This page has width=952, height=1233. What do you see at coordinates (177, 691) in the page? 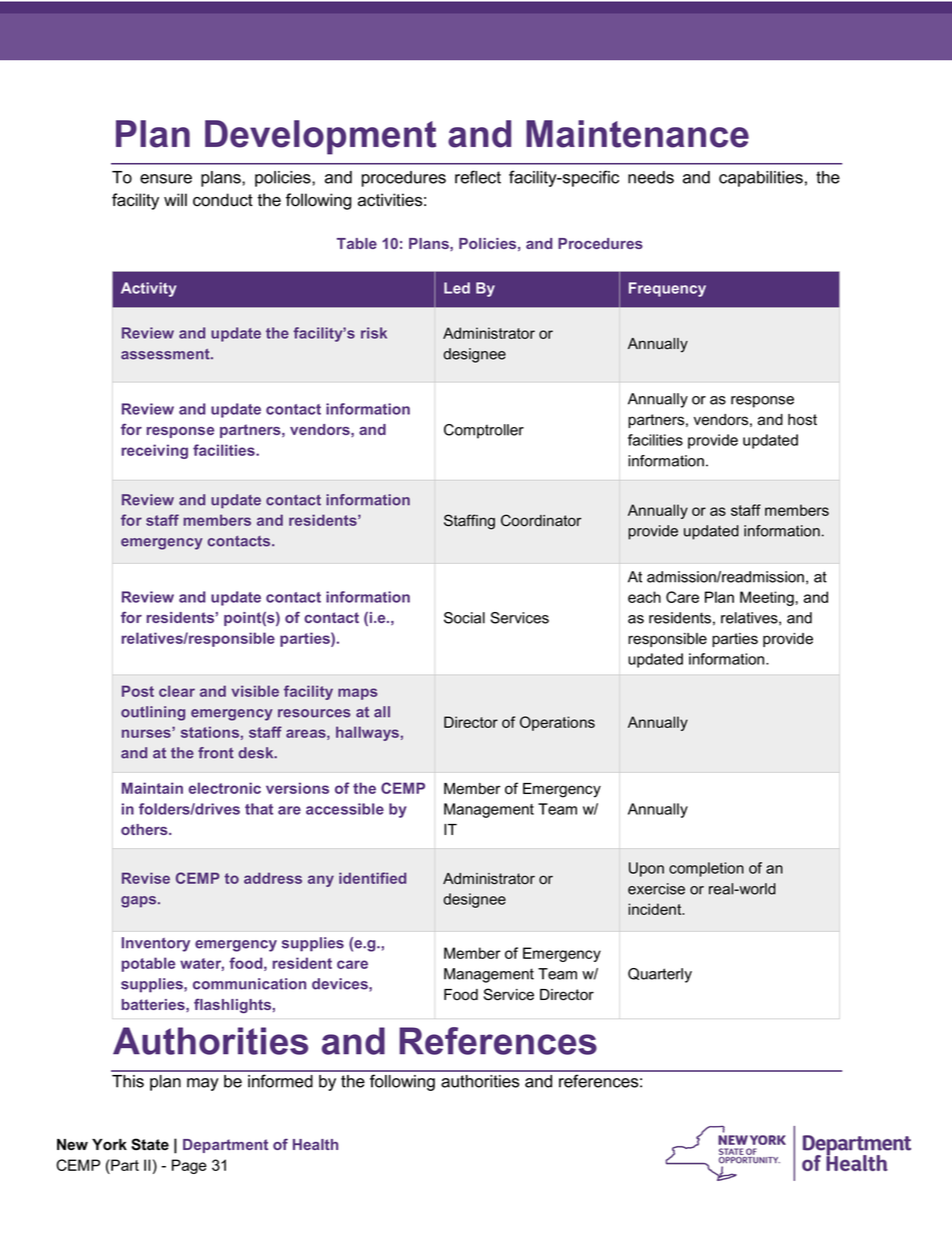
I see `clear` at bounding box center [177, 691].
